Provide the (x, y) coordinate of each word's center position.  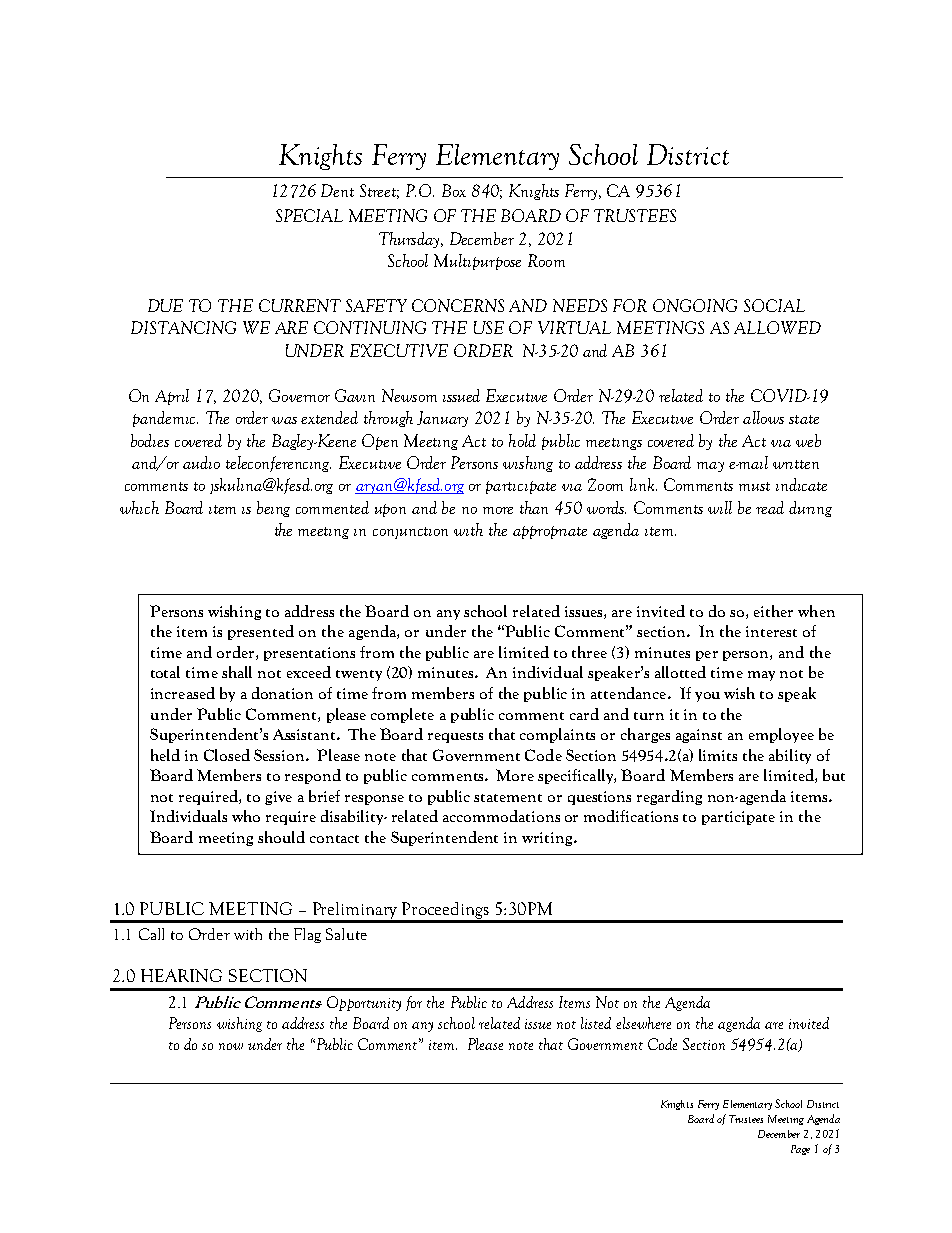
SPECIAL (309, 215)
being (273, 509)
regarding (669, 797)
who (246, 816)
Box (454, 190)
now (231, 1046)
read (770, 507)
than (534, 507)
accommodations (501, 816)
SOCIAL (774, 305)
